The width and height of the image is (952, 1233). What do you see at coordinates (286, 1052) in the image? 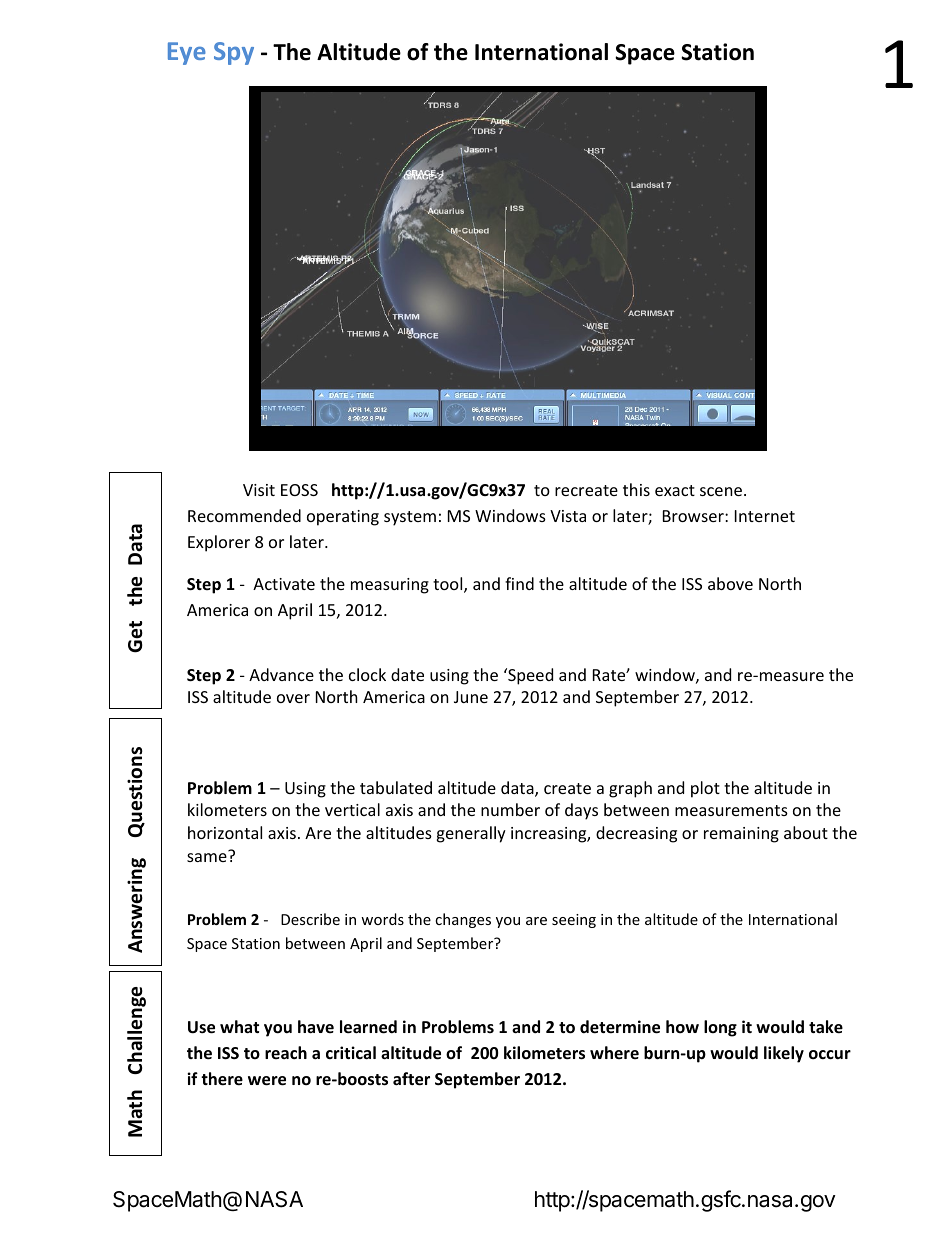
I see `reach` at bounding box center [286, 1052].
